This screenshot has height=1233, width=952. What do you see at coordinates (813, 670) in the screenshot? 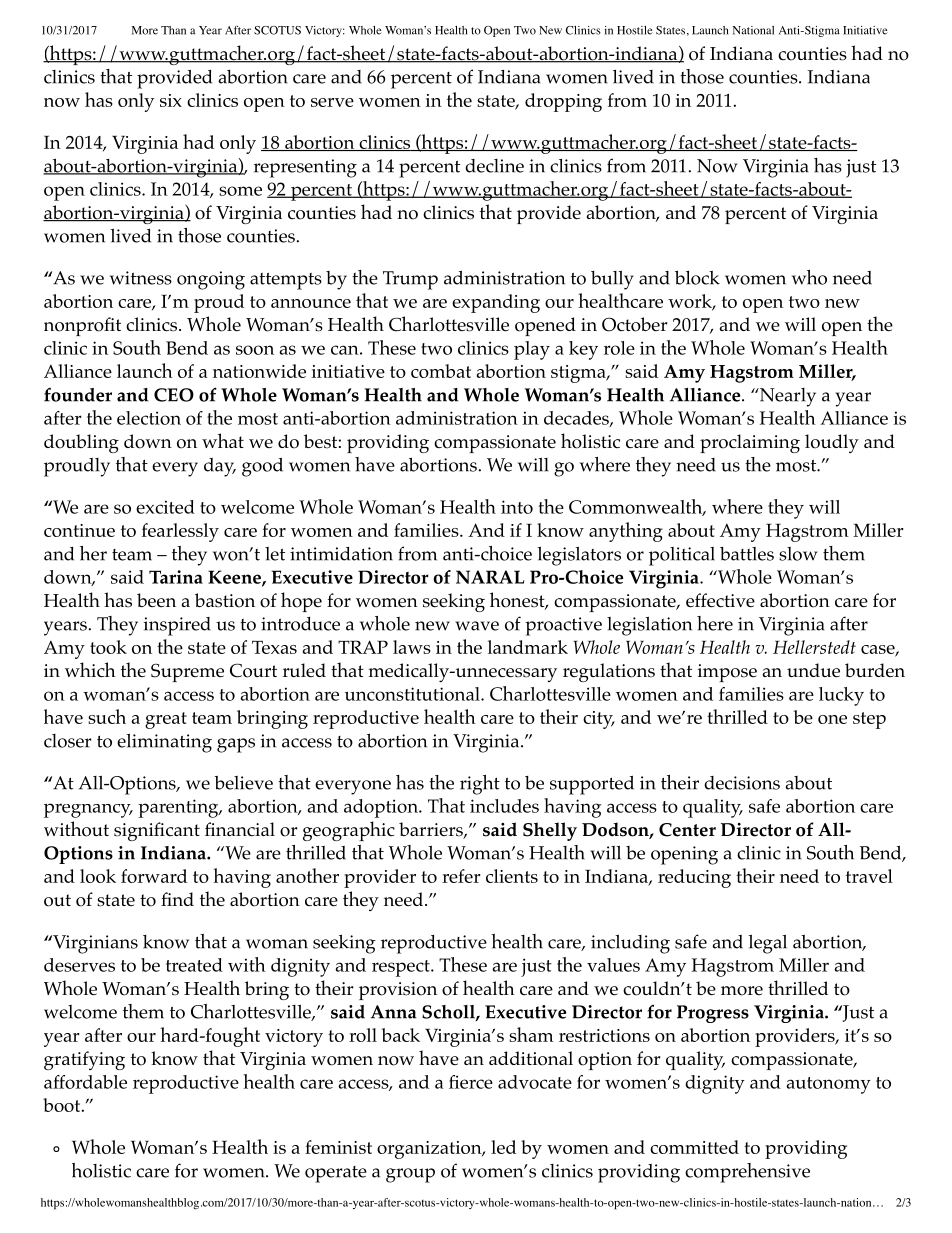
I see `undue` at bounding box center [813, 670].
